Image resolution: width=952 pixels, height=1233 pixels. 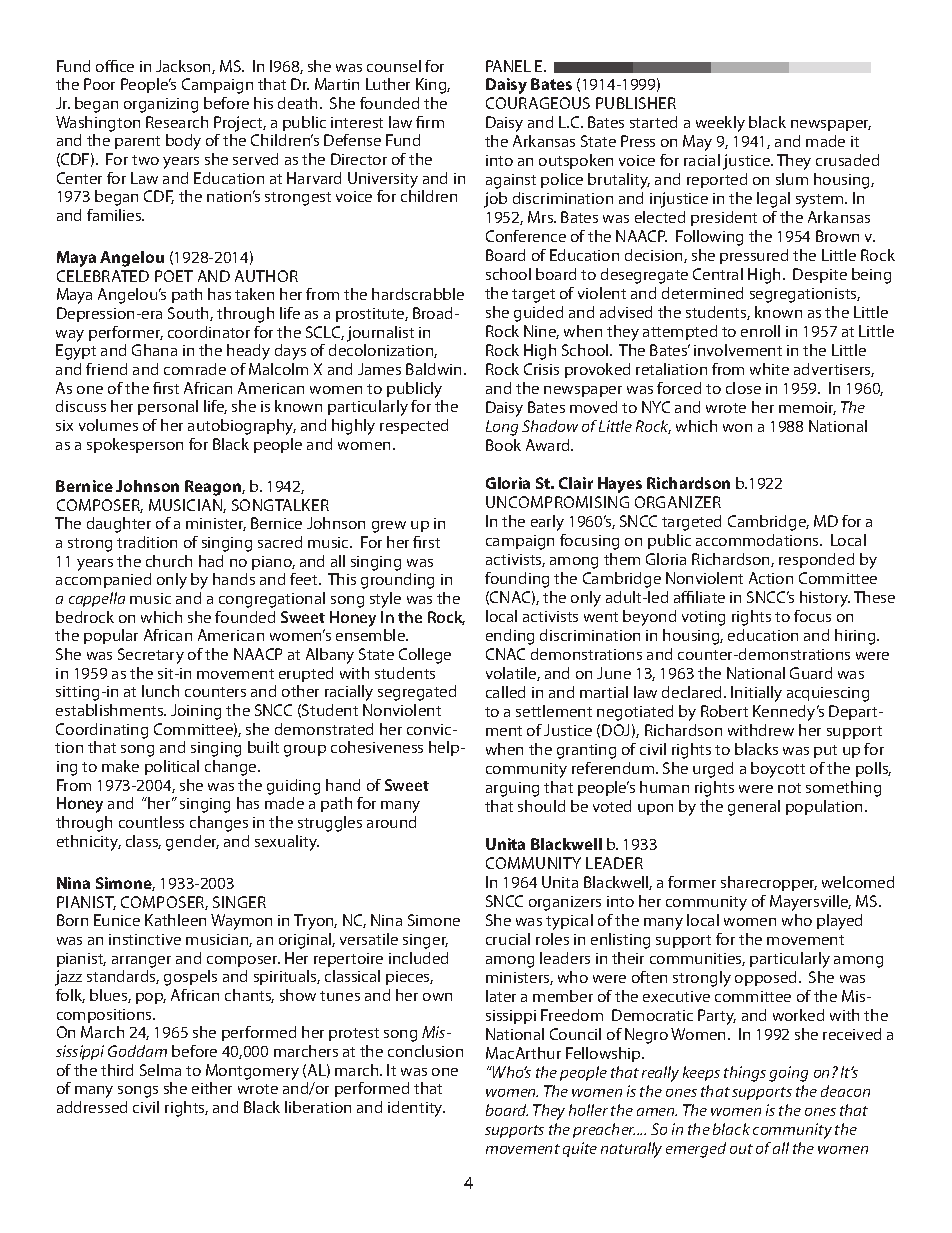 What do you see at coordinates (825, 599) in the screenshot?
I see `history` at bounding box center [825, 599].
